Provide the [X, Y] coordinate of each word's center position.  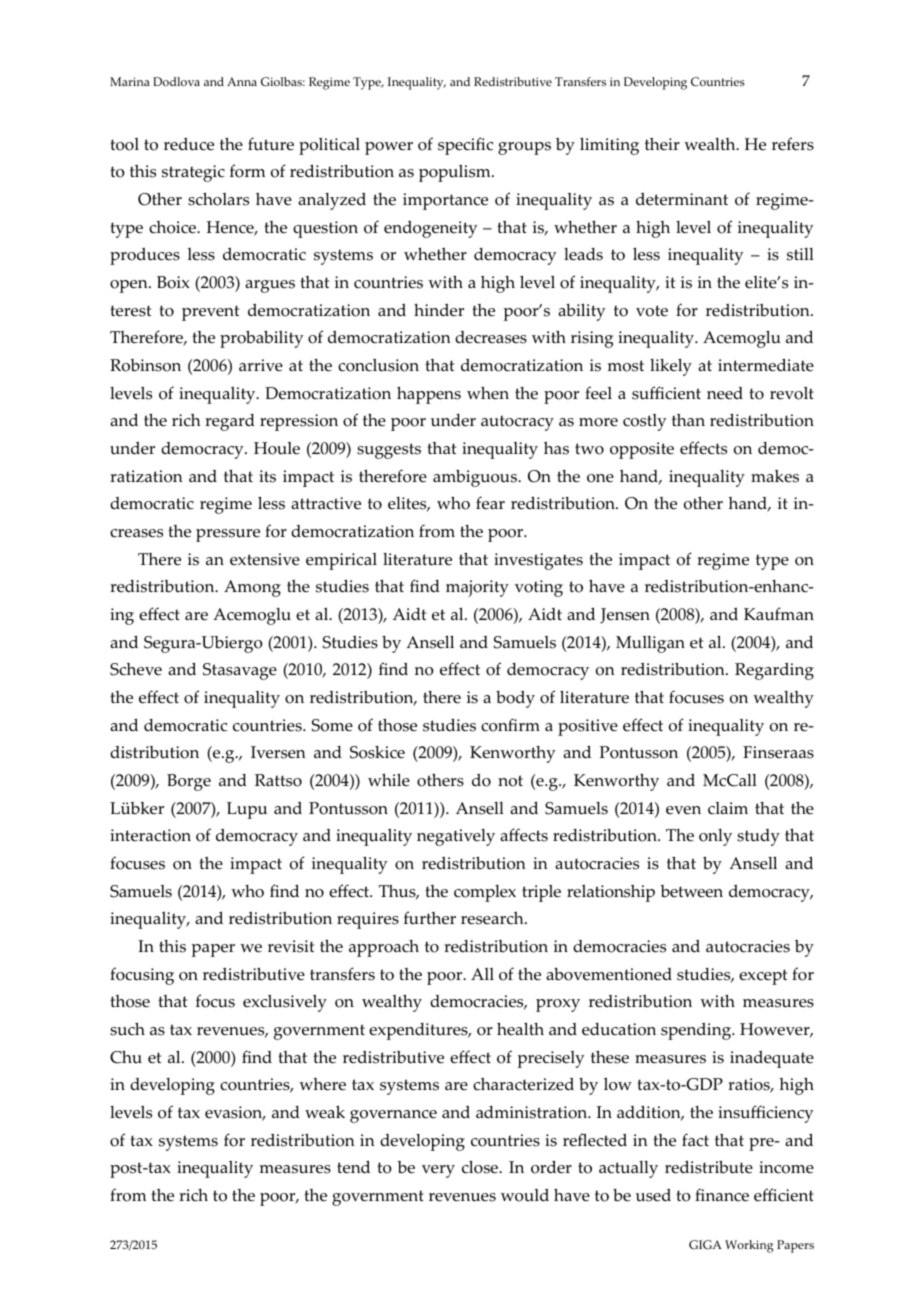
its [267, 476]
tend [353, 1167]
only [715, 837]
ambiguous [476, 478]
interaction [150, 835]
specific [465, 146]
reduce [189, 144]
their [662, 144]
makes [775, 476]
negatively [456, 837]
